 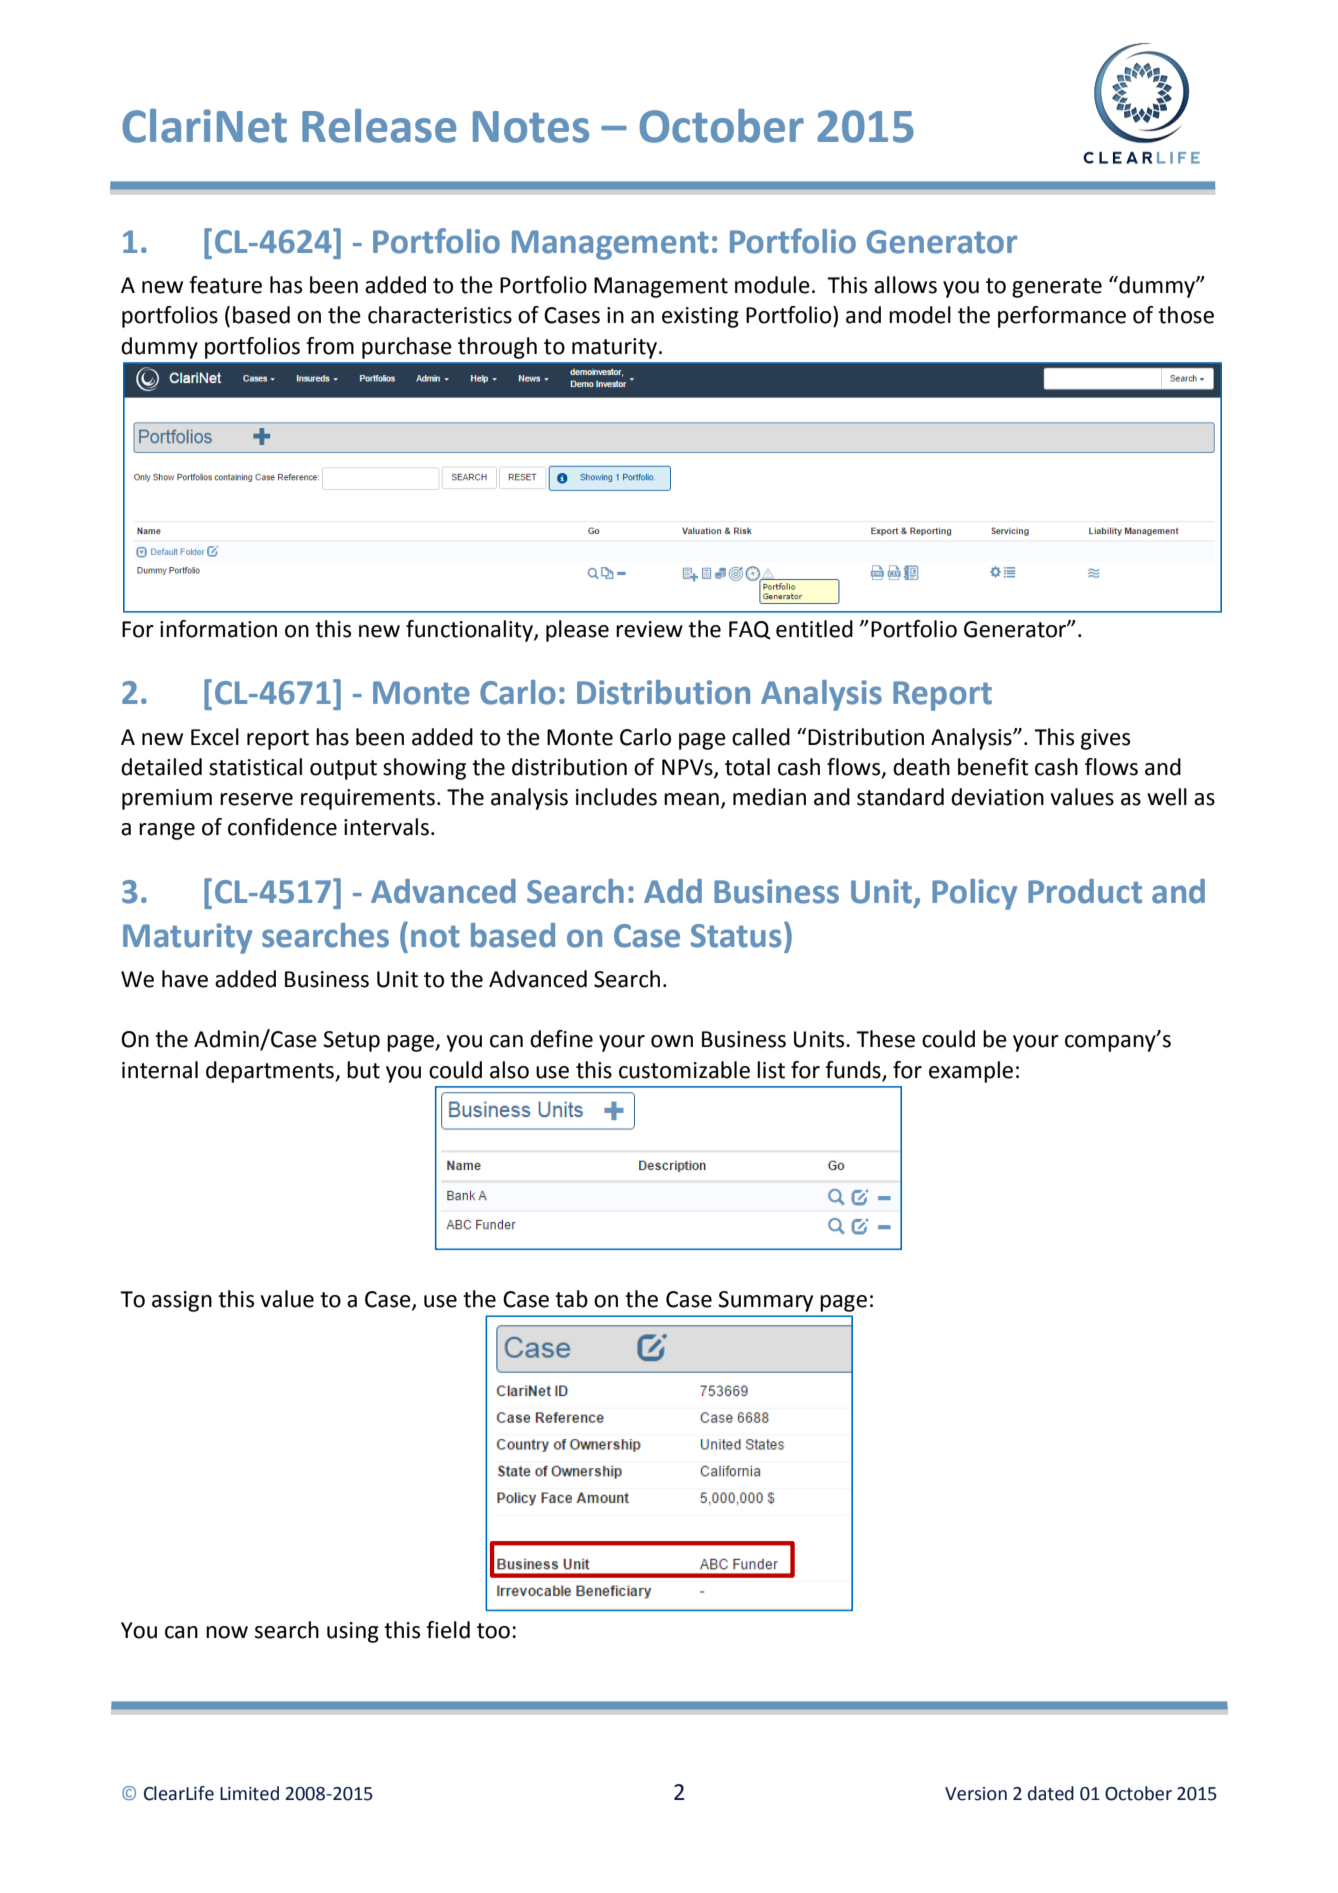 I want to click on Limited, so click(x=249, y=1793).
